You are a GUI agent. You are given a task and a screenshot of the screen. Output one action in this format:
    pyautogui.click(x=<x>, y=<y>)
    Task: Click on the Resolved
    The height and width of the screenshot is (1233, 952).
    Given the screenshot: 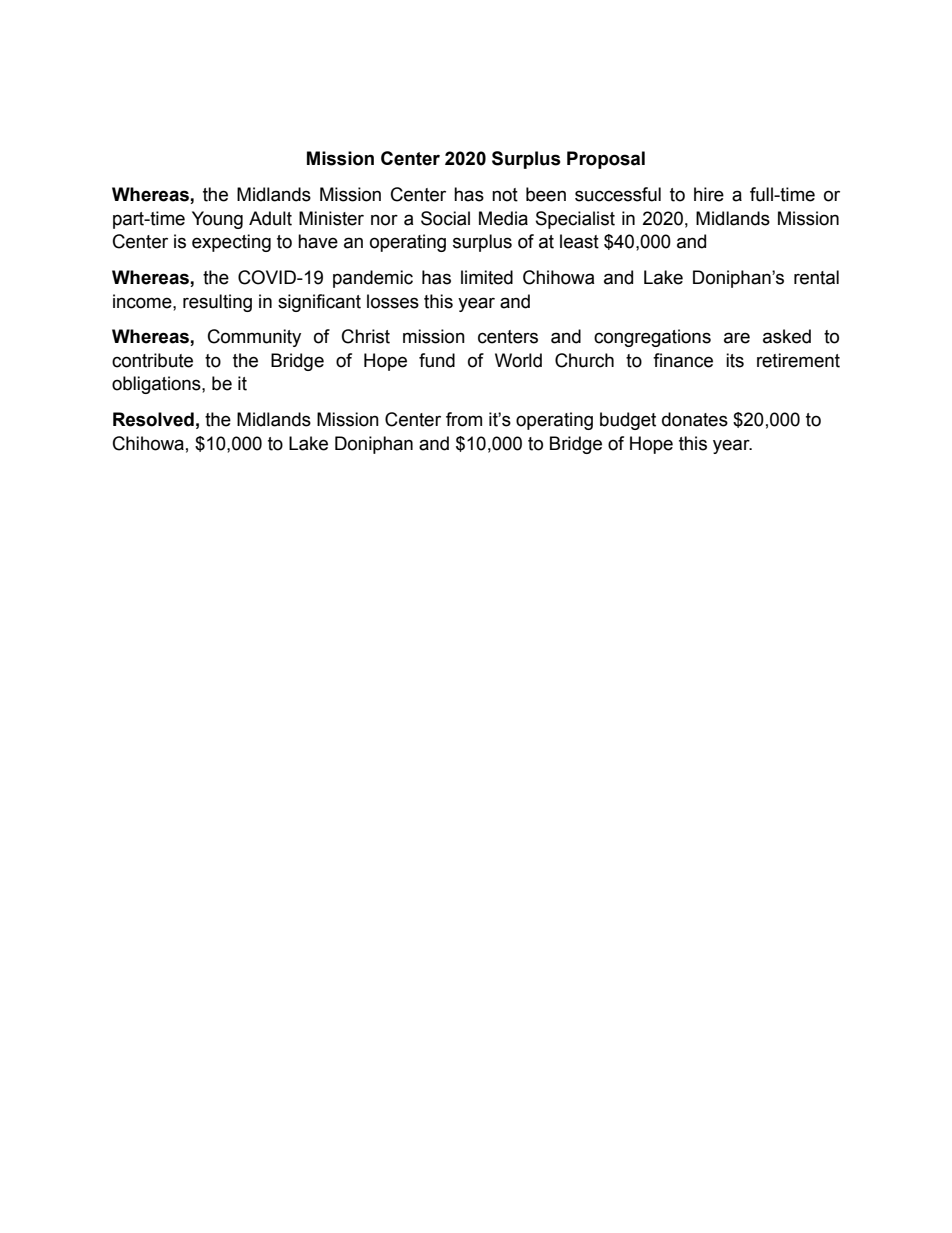 What is the action you would take?
    pyautogui.click(x=153, y=419)
